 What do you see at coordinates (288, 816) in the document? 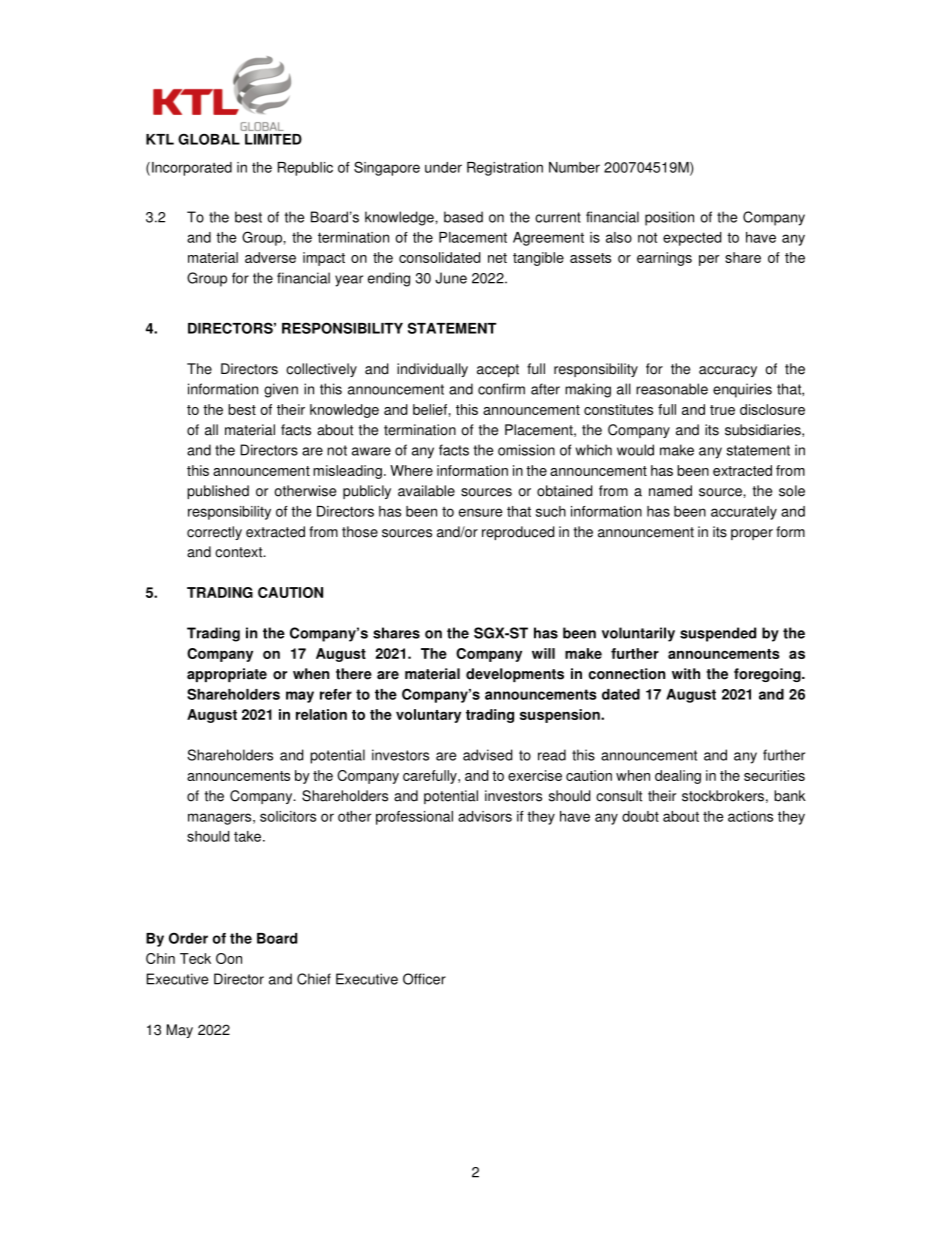
I see `solicitors` at bounding box center [288, 816].
